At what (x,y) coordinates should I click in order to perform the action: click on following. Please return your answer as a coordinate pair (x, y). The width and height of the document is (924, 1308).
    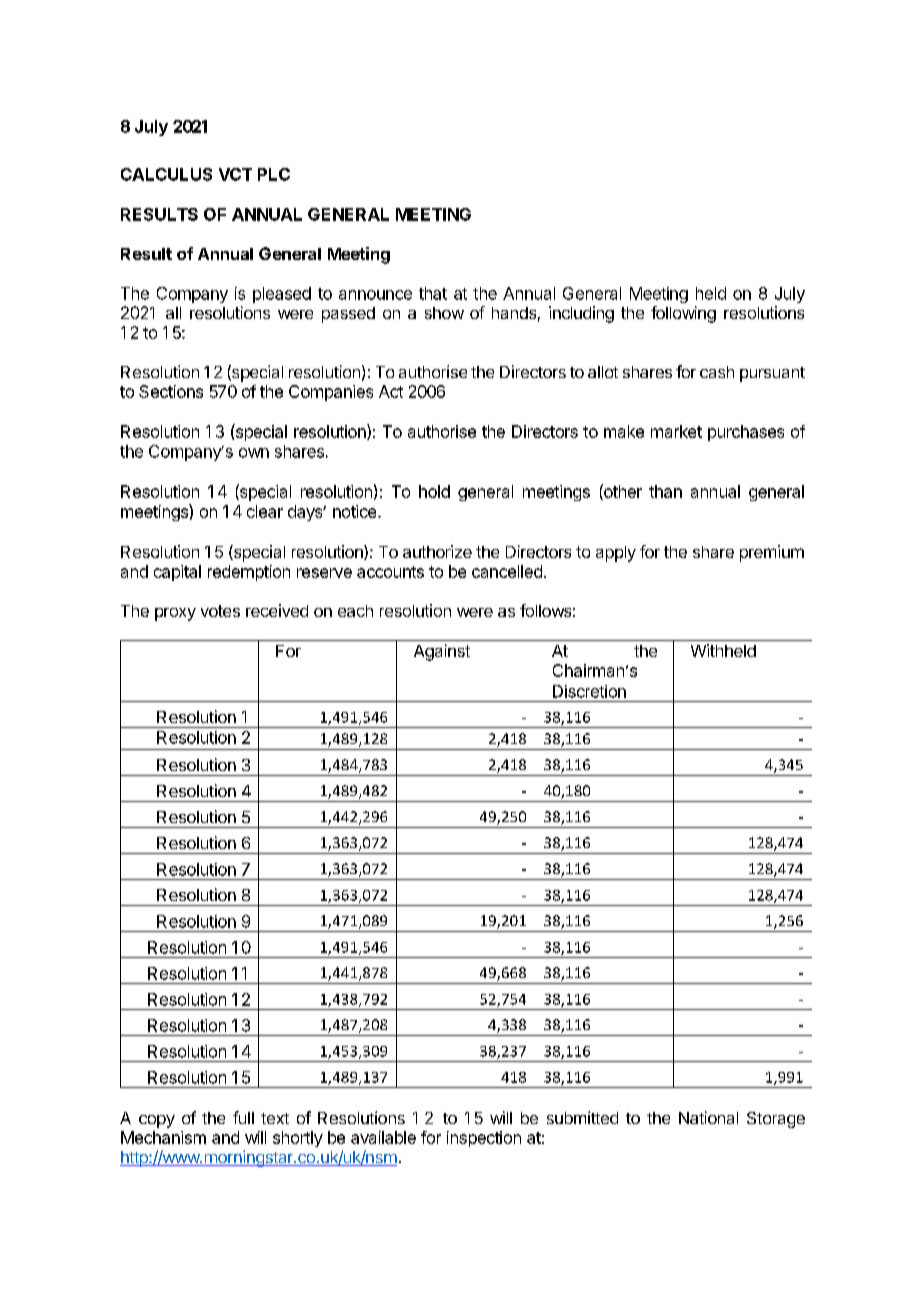
    Looking at the image, I should click on (683, 314).
